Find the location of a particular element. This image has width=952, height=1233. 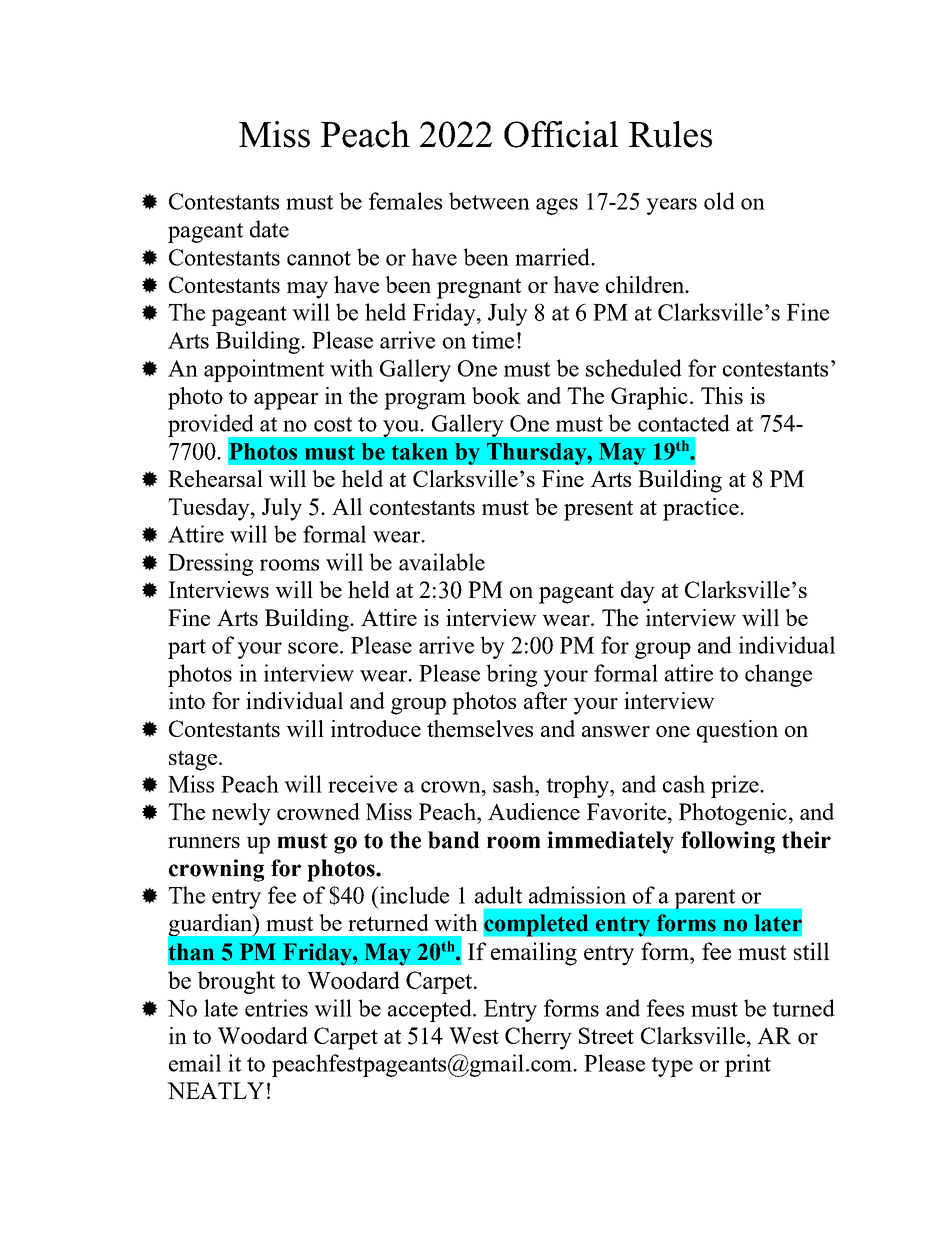

print is located at coordinates (748, 1065).
